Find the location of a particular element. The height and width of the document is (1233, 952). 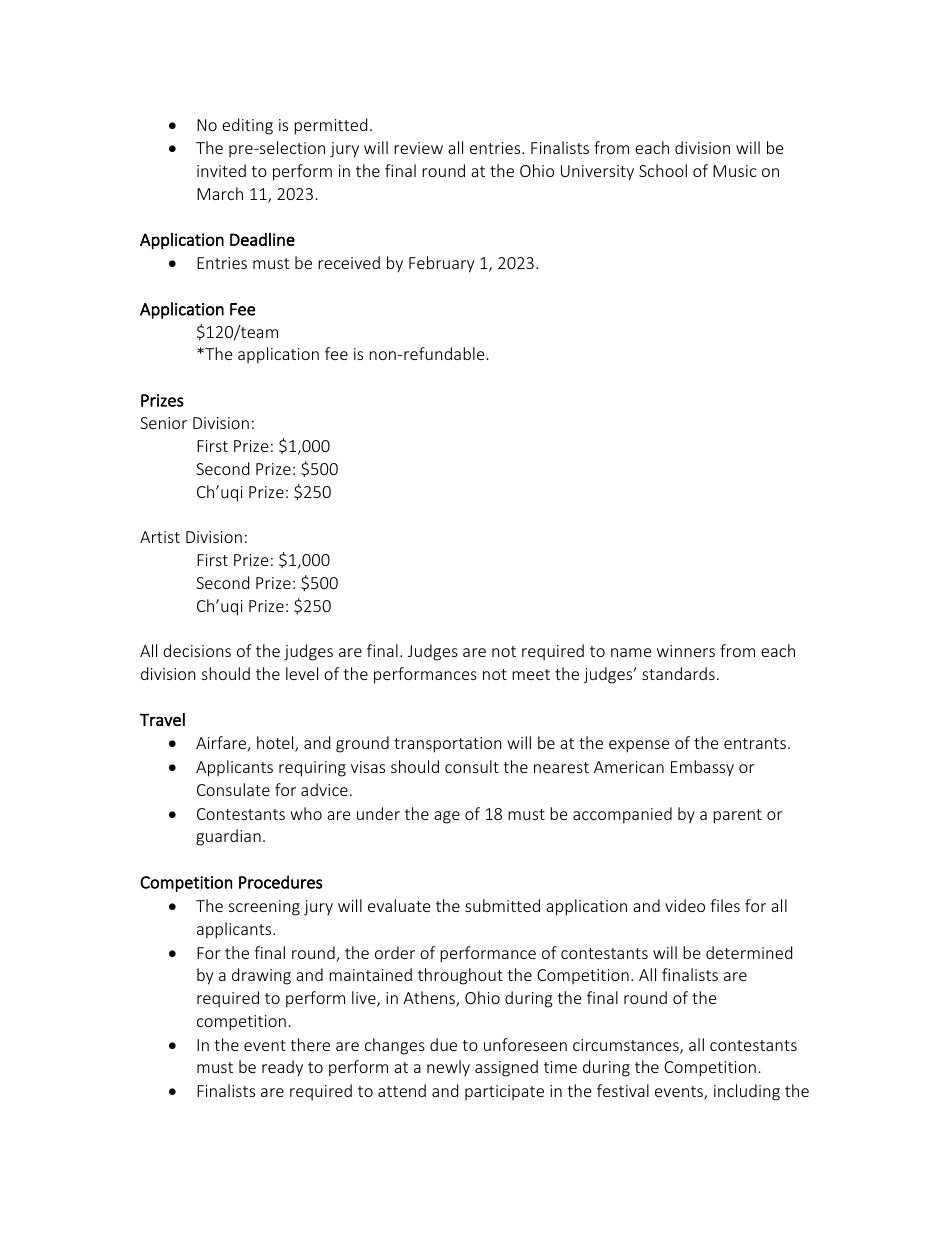

review is located at coordinates (418, 148).
